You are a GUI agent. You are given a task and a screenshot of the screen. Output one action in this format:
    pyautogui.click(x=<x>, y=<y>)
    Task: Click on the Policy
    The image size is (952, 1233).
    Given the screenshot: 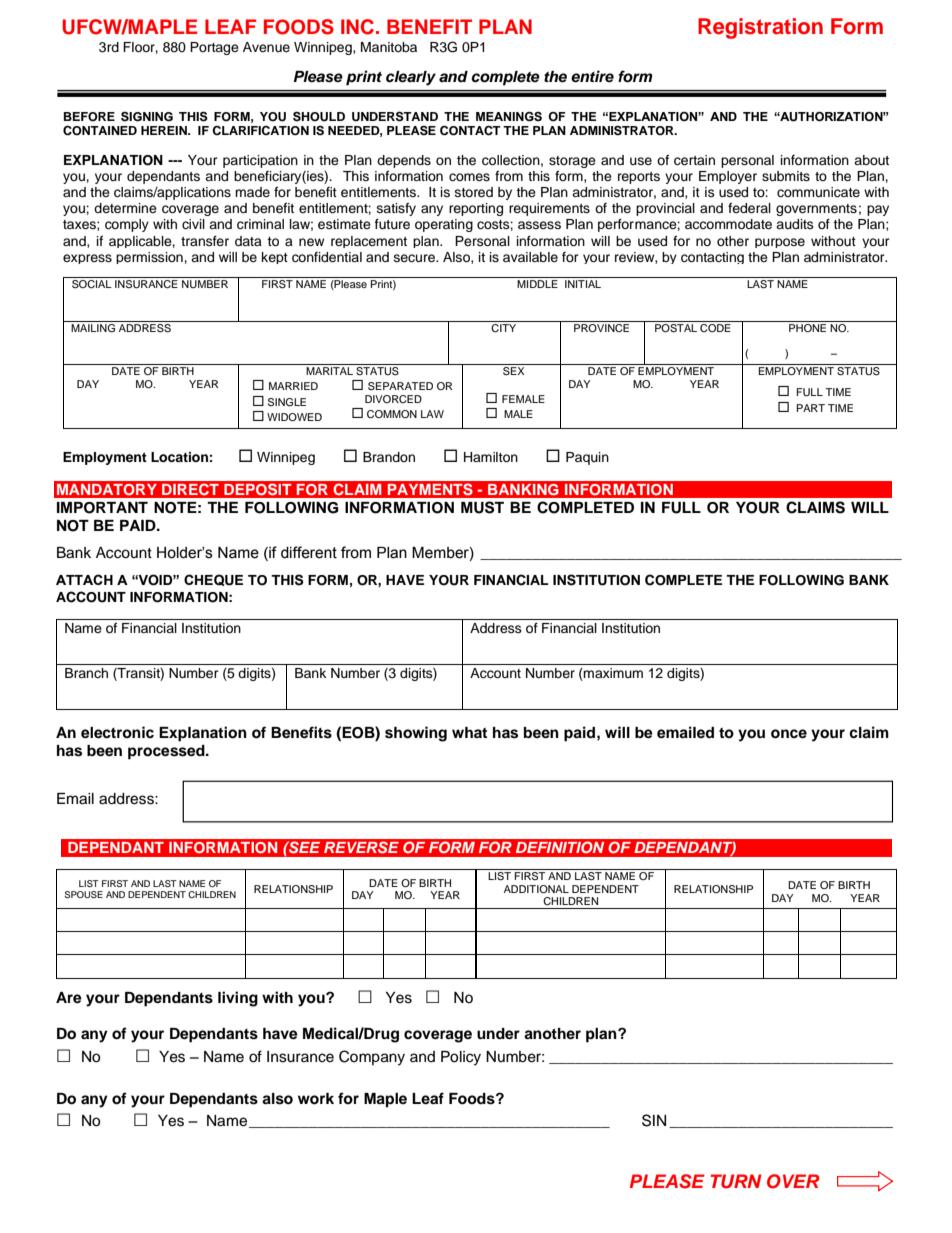 What is the action you would take?
    pyautogui.click(x=461, y=1058)
